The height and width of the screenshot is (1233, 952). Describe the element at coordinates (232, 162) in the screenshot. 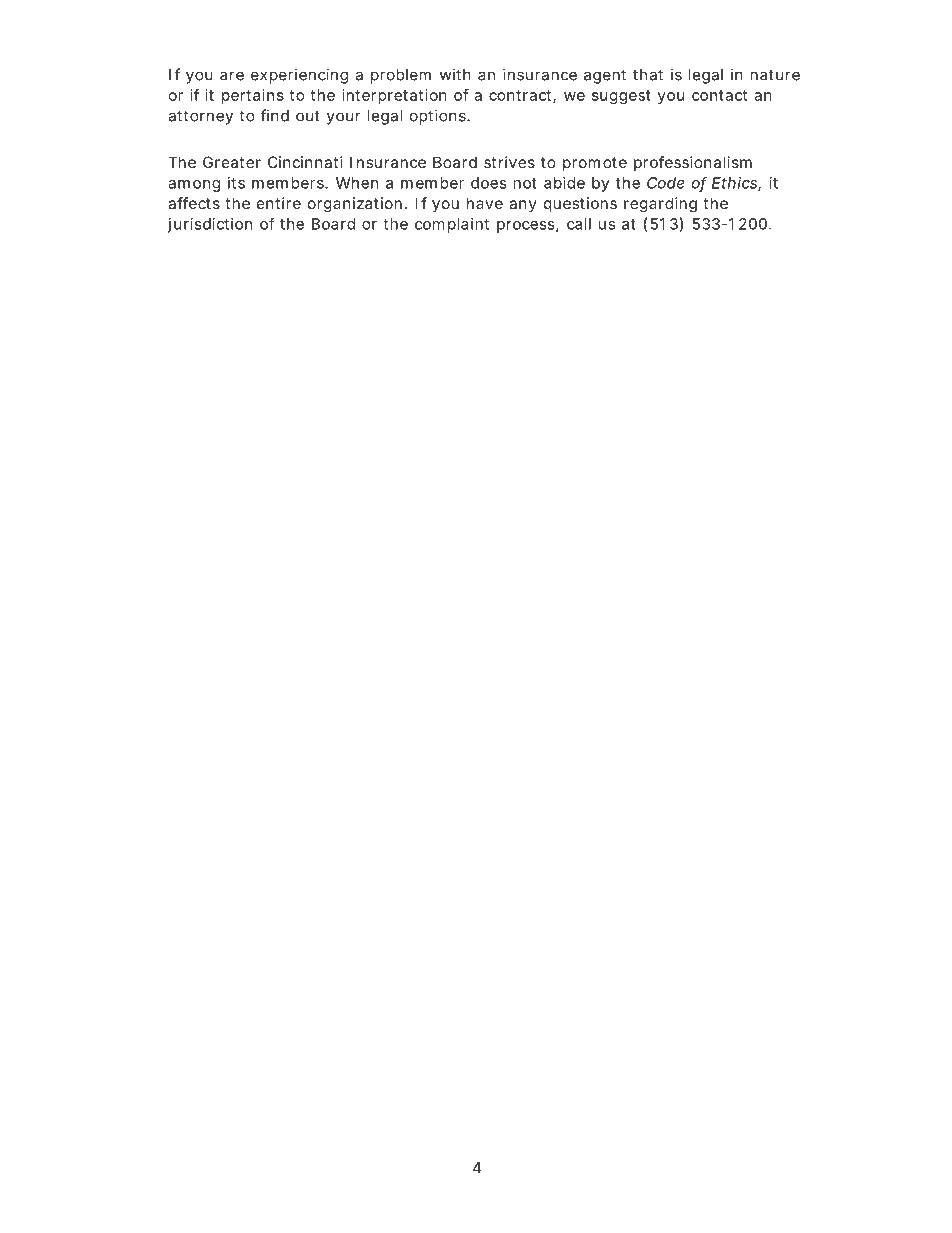

I see `Greater` at that location.
